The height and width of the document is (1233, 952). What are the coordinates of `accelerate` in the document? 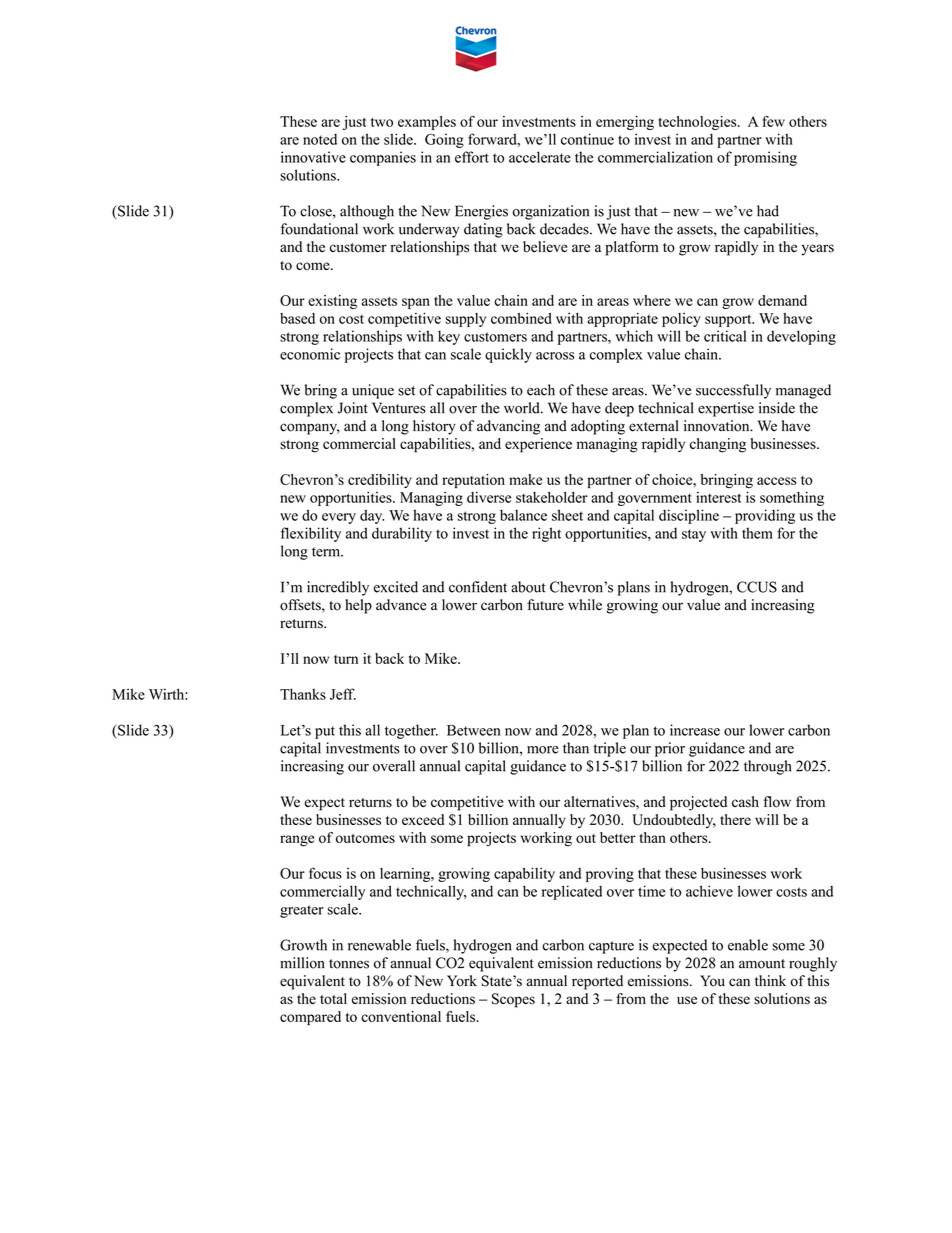 It's located at (540, 157).
